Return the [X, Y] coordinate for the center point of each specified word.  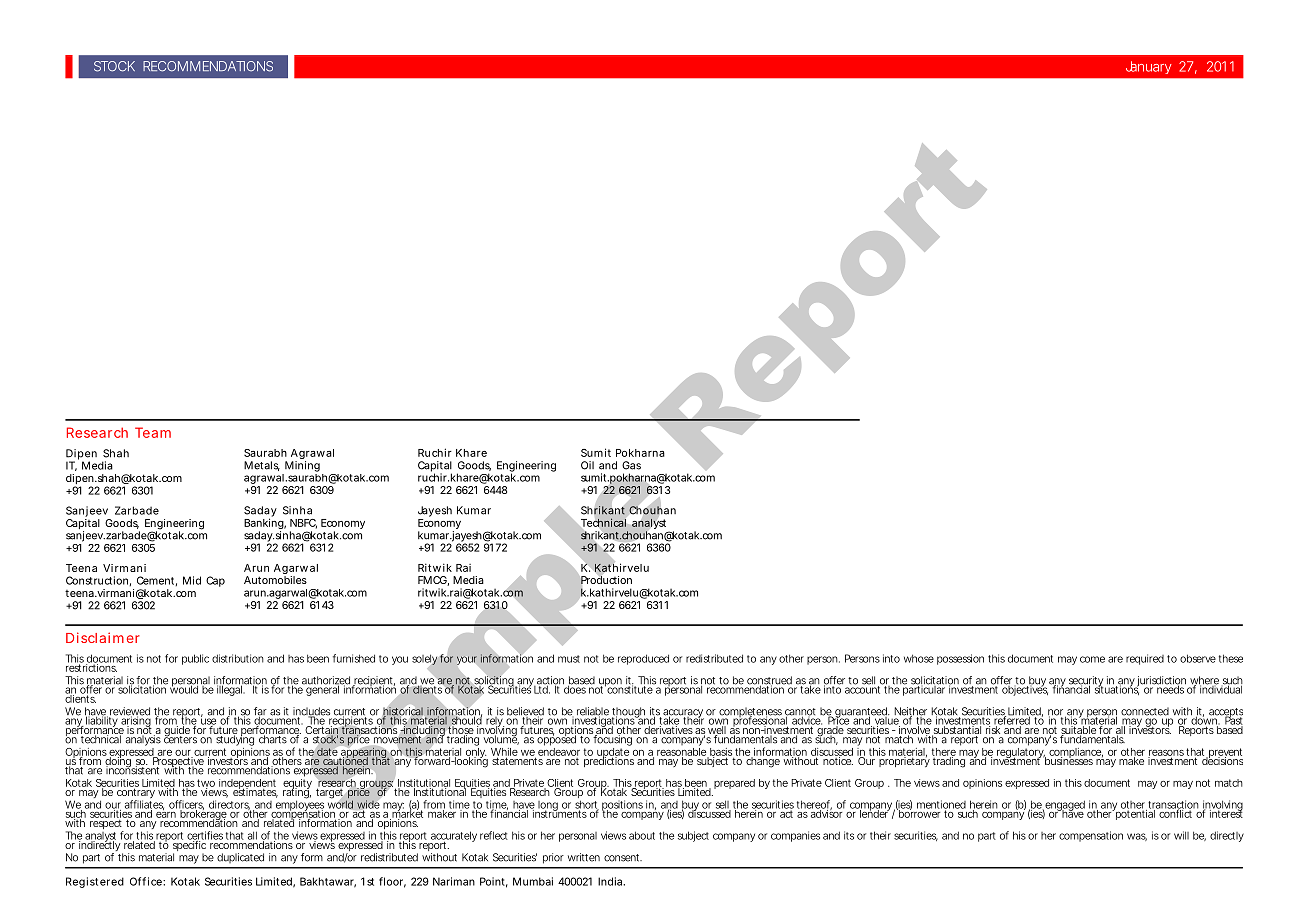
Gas [631, 465]
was [1137, 837]
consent [623, 858]
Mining [302, 466]
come [1092, 659]
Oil [587, 465]
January [1149, 67]
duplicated [240, 858]
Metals [262, 466]
